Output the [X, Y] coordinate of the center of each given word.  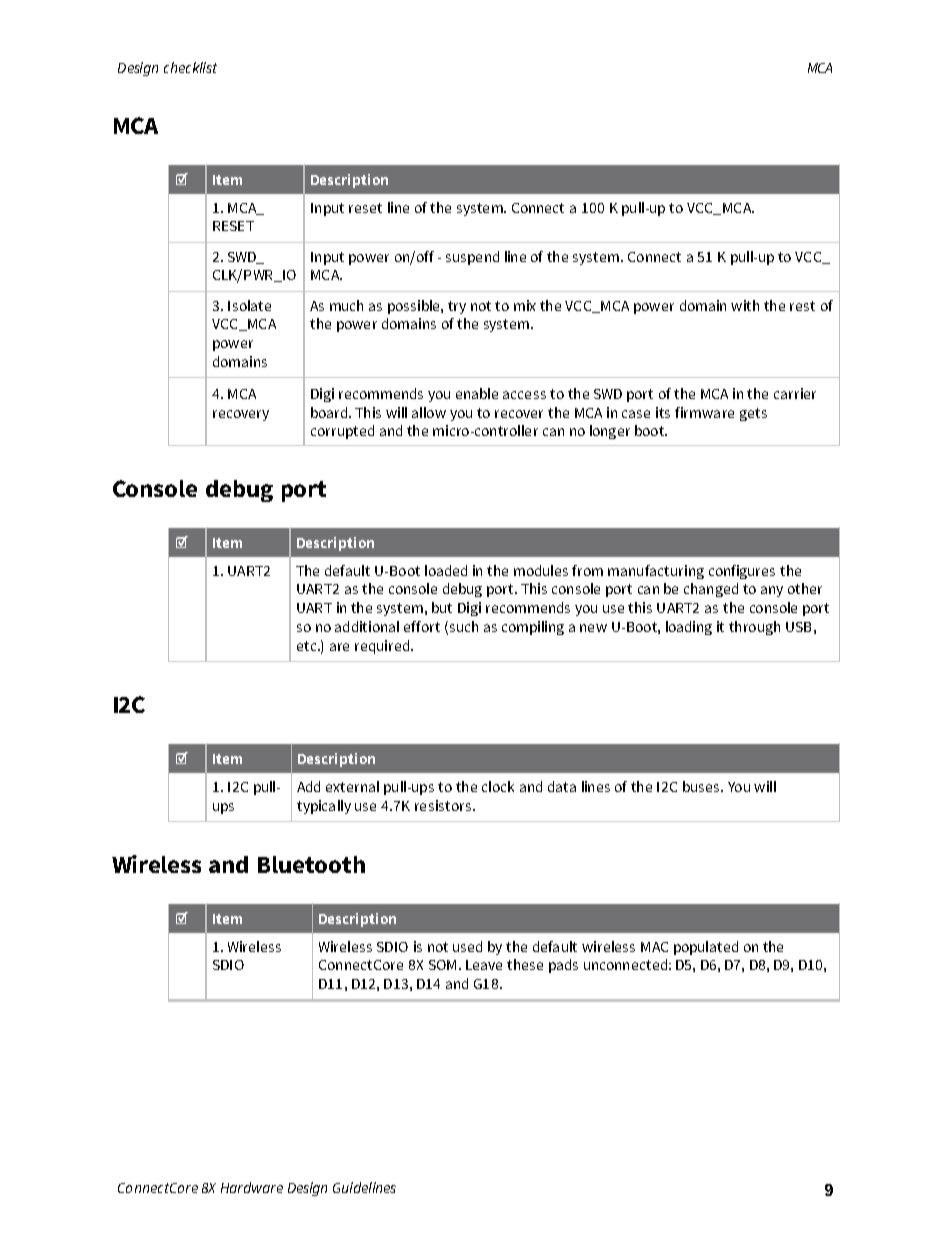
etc [308, 646]
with [745, 305]
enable [477, 393]
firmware [704, 412]
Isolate [249, 305]
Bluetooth [311, 864]
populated [706, 948]
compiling [533, 628]
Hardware [252, 1187]
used [467, 946]
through [754, 628]
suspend [472, 258]
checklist [190, 67]
